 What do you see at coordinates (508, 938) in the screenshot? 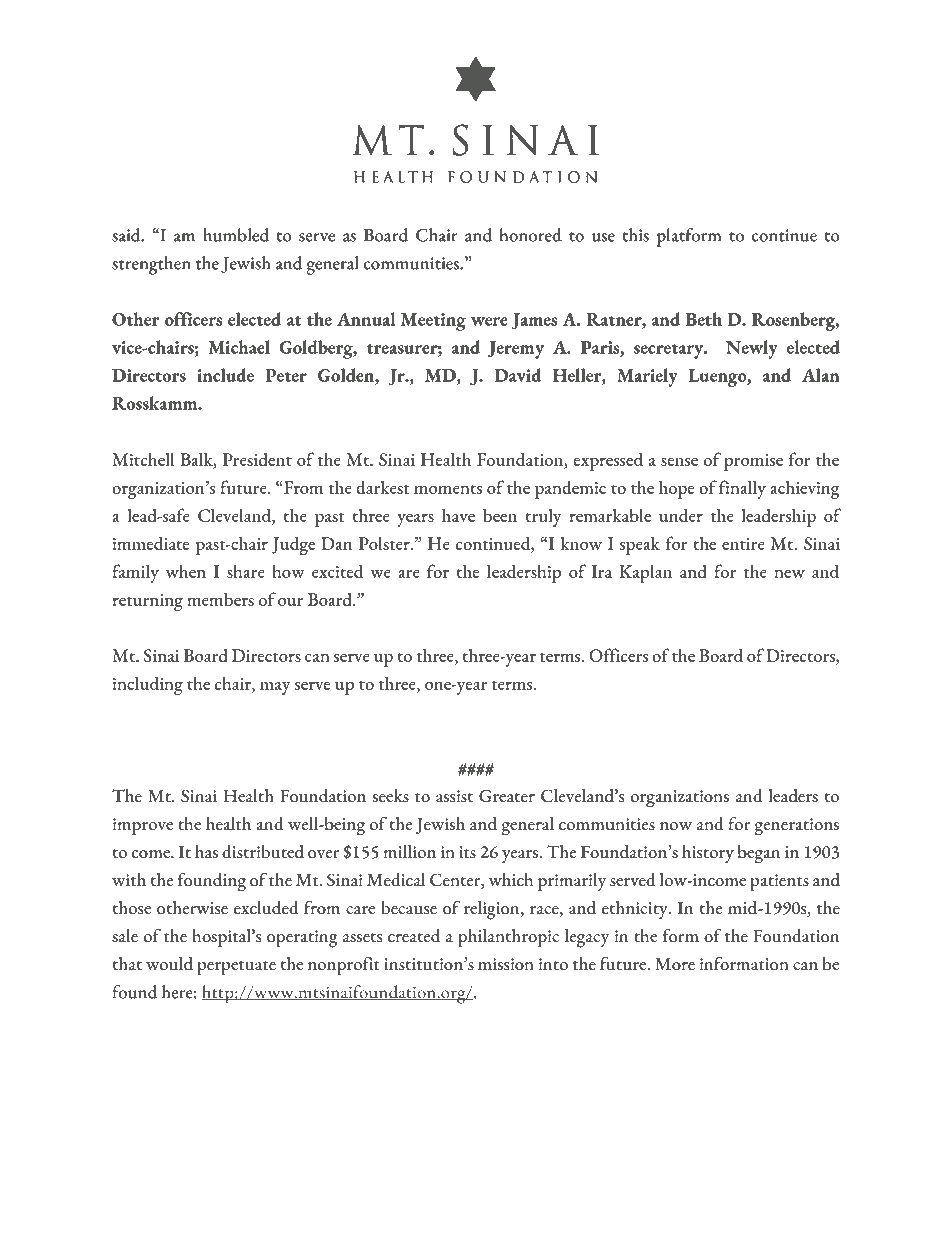
I see `philanthropic` at bounding box center [508, 938].
